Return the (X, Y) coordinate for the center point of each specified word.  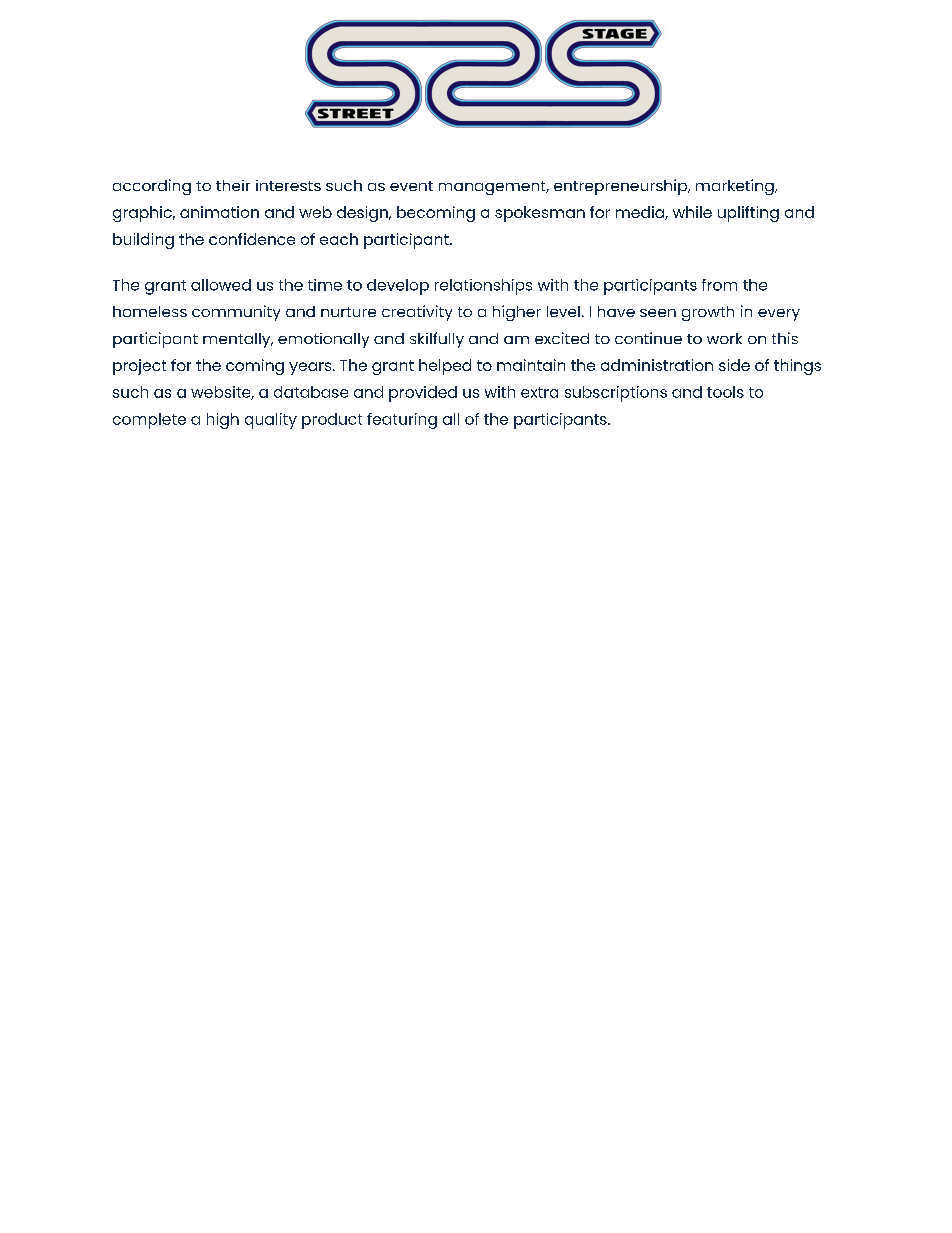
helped (445, 367)
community (236, 313)
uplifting (748, 214)
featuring (402, 421)
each (339, 239)
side (734, 365)
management (493, 188)
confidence (252, 239)
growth (708, 313)
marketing (736, 187)
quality (271, 421)
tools (725, 392)
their (233, 185)
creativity (417, 313)
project (139, 367)
